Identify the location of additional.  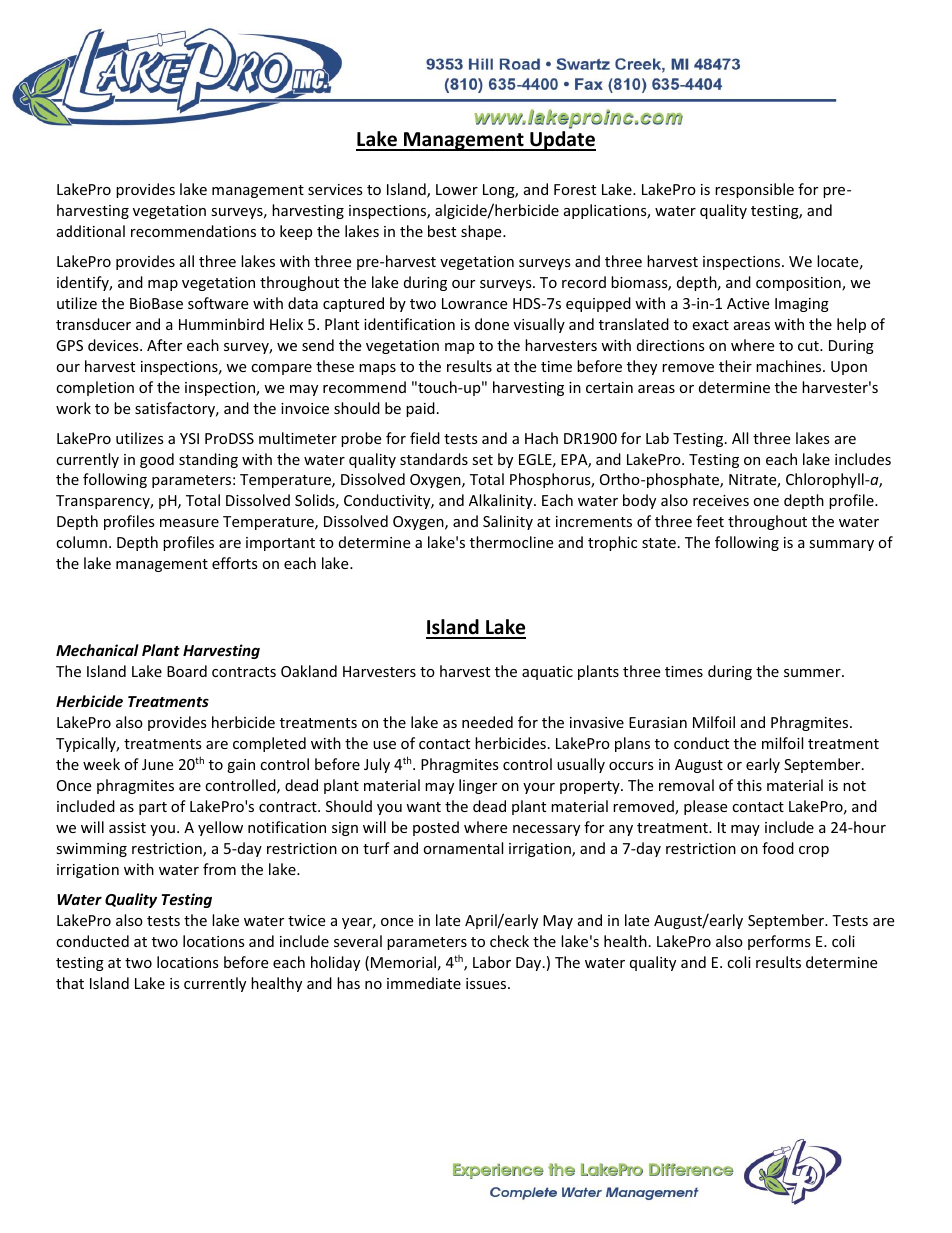
(91, 231).
